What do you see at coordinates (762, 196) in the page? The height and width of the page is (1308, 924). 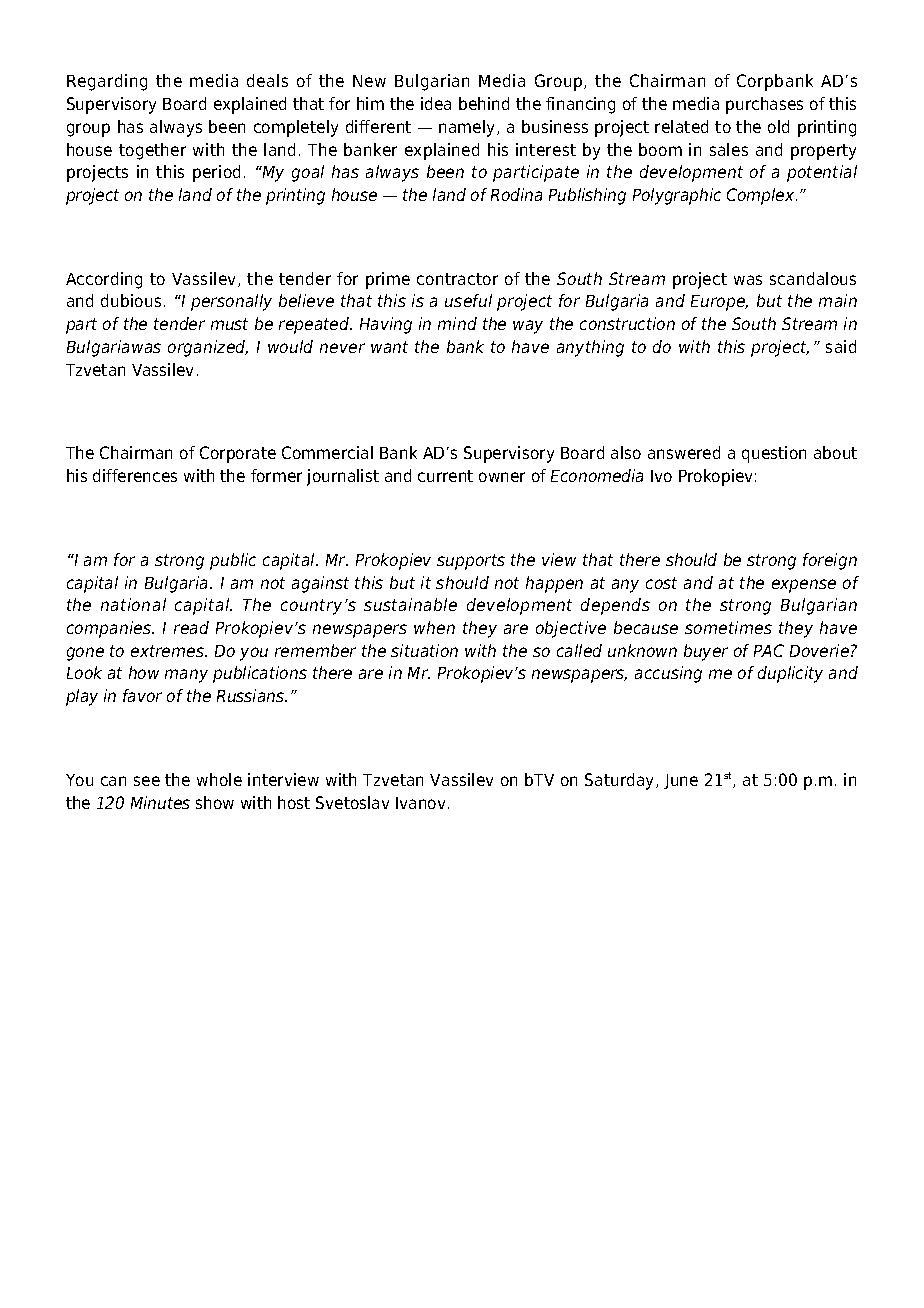 I see `Complex` at bounding box center [762, 196].
